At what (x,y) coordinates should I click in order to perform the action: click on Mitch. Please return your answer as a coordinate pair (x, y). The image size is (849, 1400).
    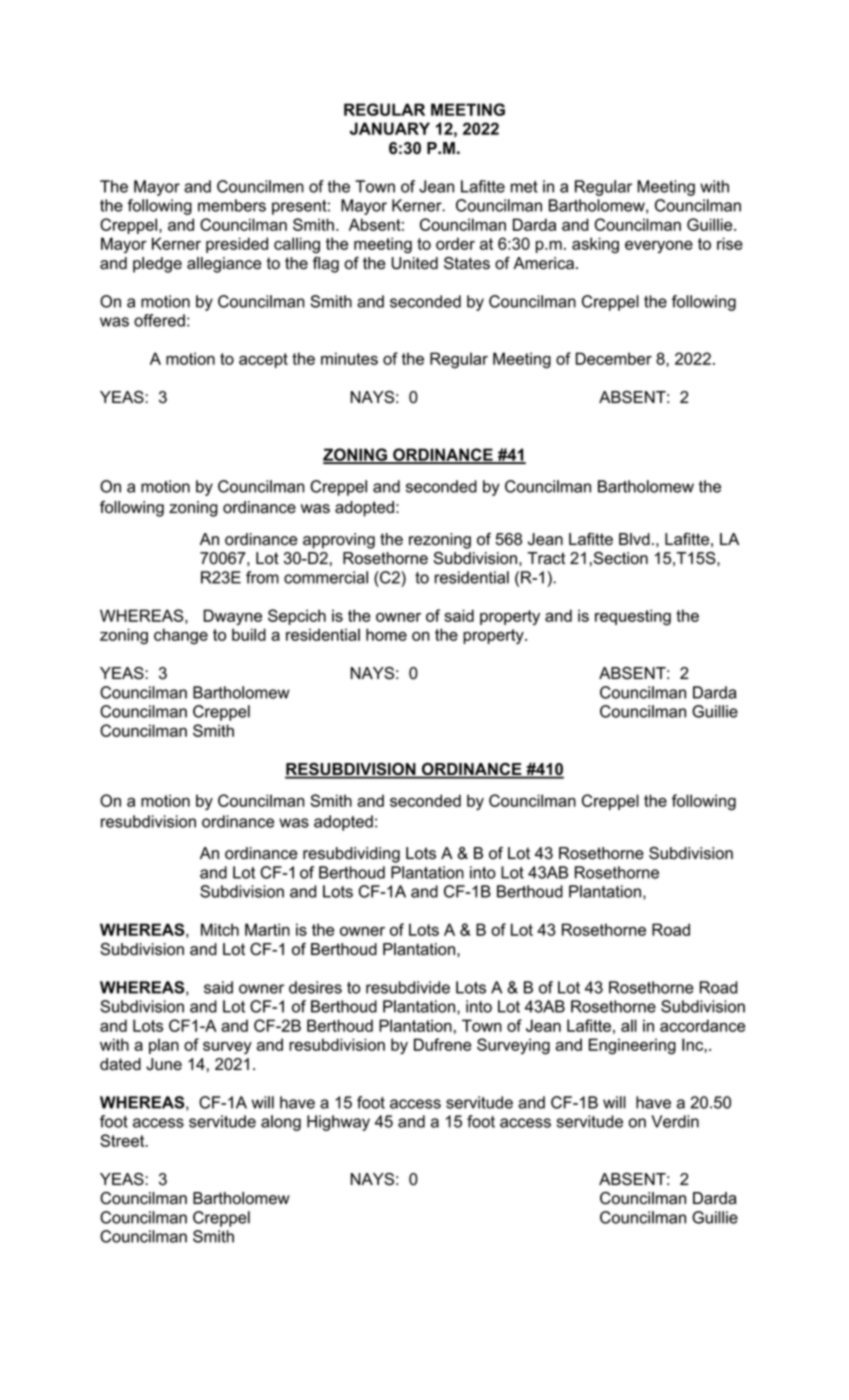
    Looking at the image, I should click on (220, 929).
